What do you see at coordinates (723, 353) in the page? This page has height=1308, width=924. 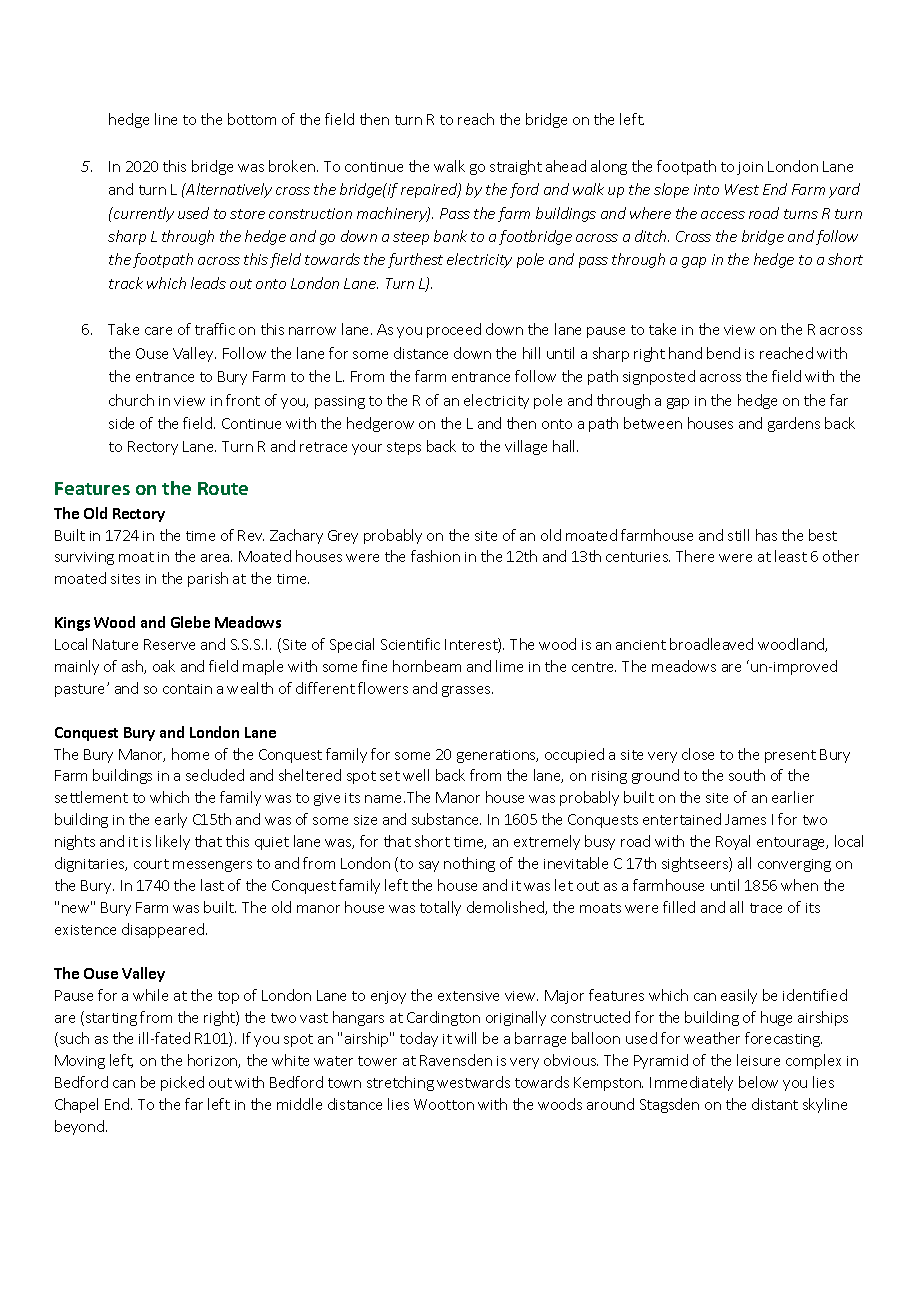 I see `bend` at bounding box center [723, 353].
